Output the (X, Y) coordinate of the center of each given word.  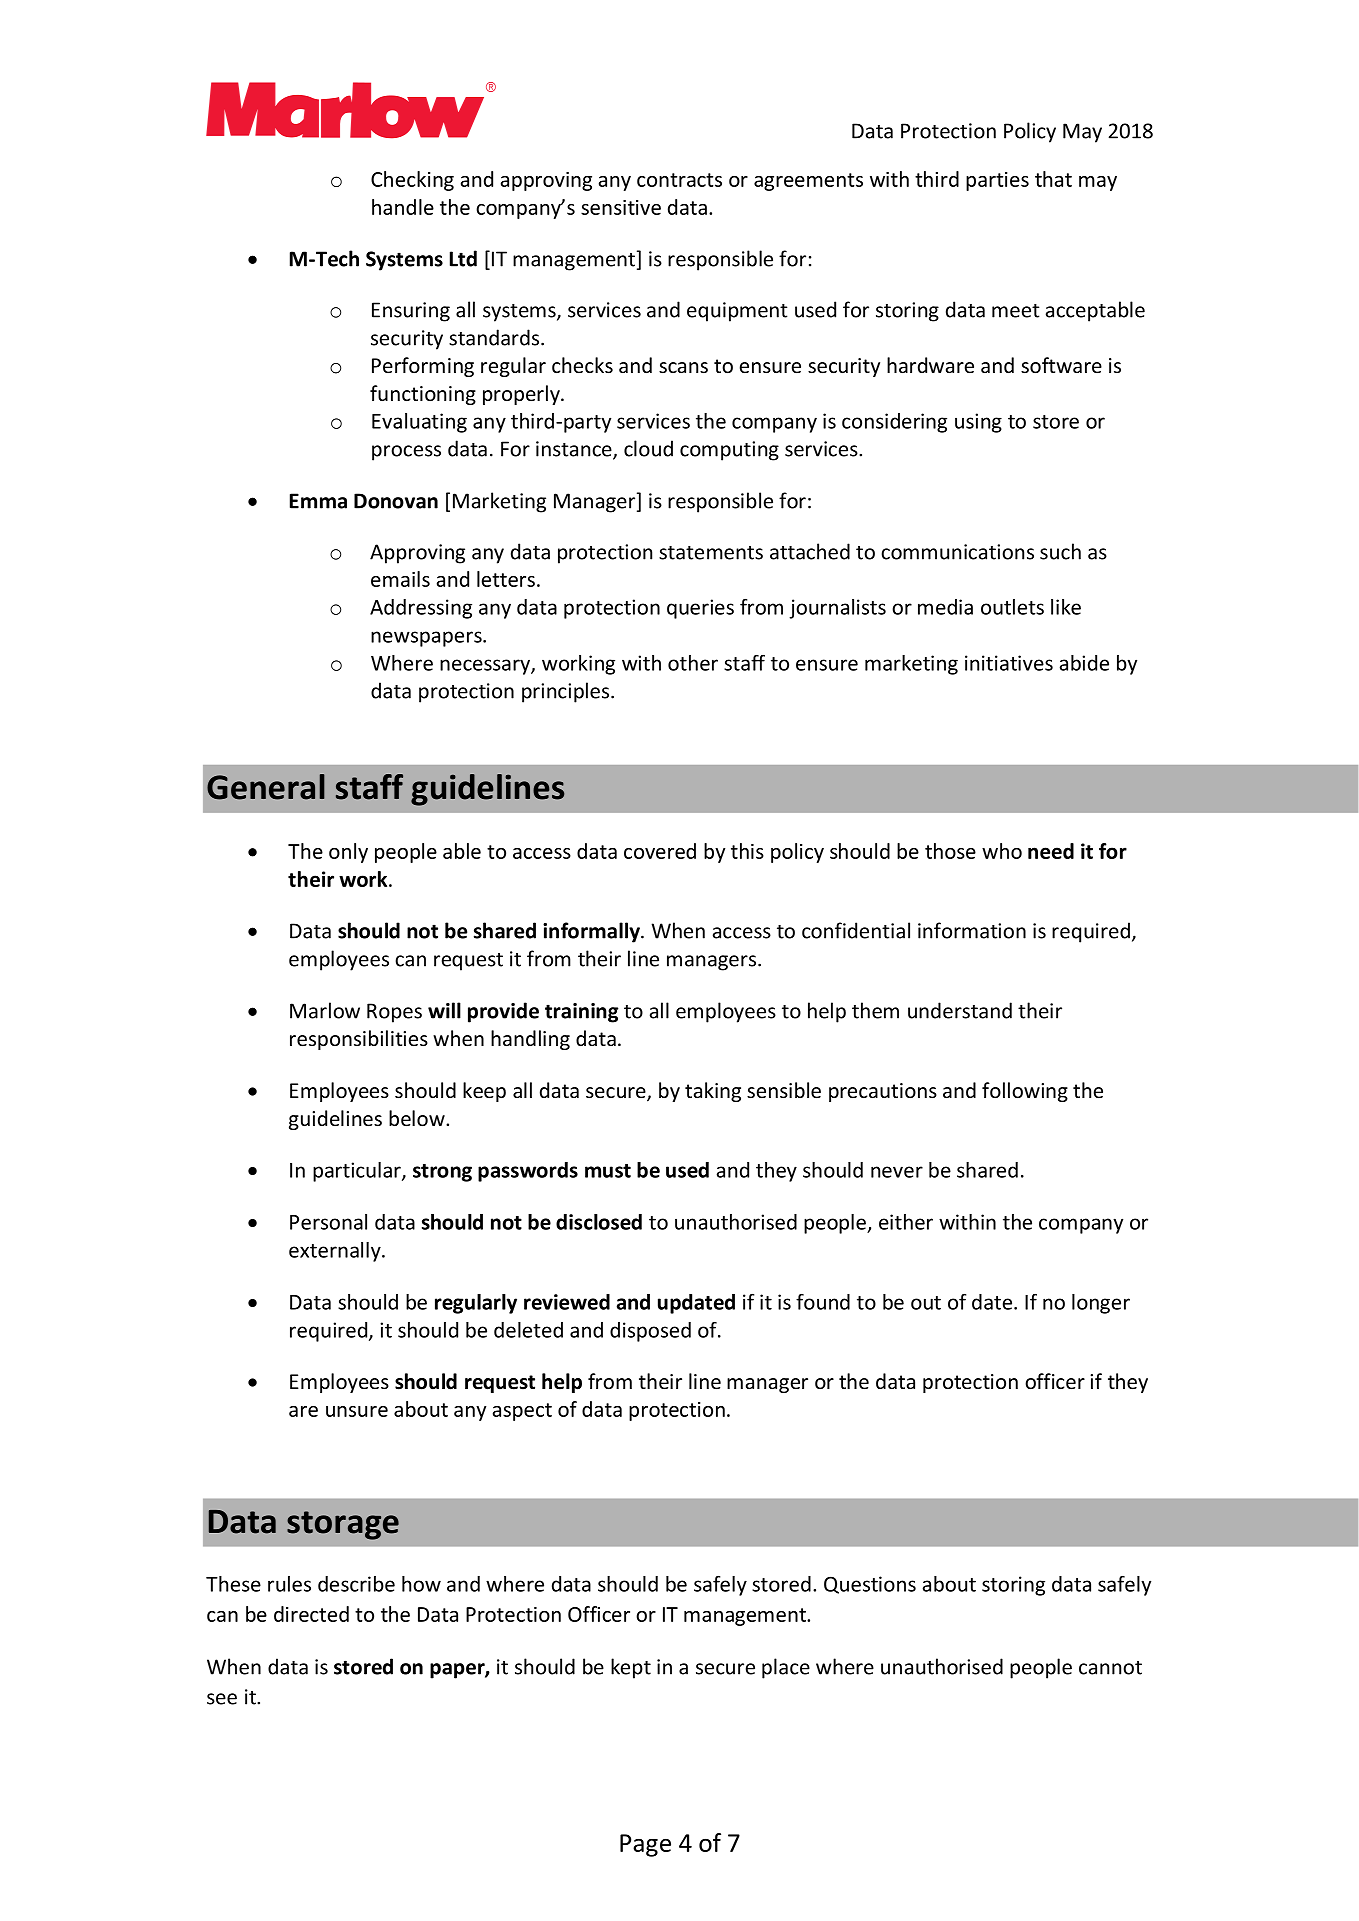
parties (997, 181)
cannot (1110, 1668)
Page (645, 1845)
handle (403, 207)
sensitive (621, 207)
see (222, 1699)
